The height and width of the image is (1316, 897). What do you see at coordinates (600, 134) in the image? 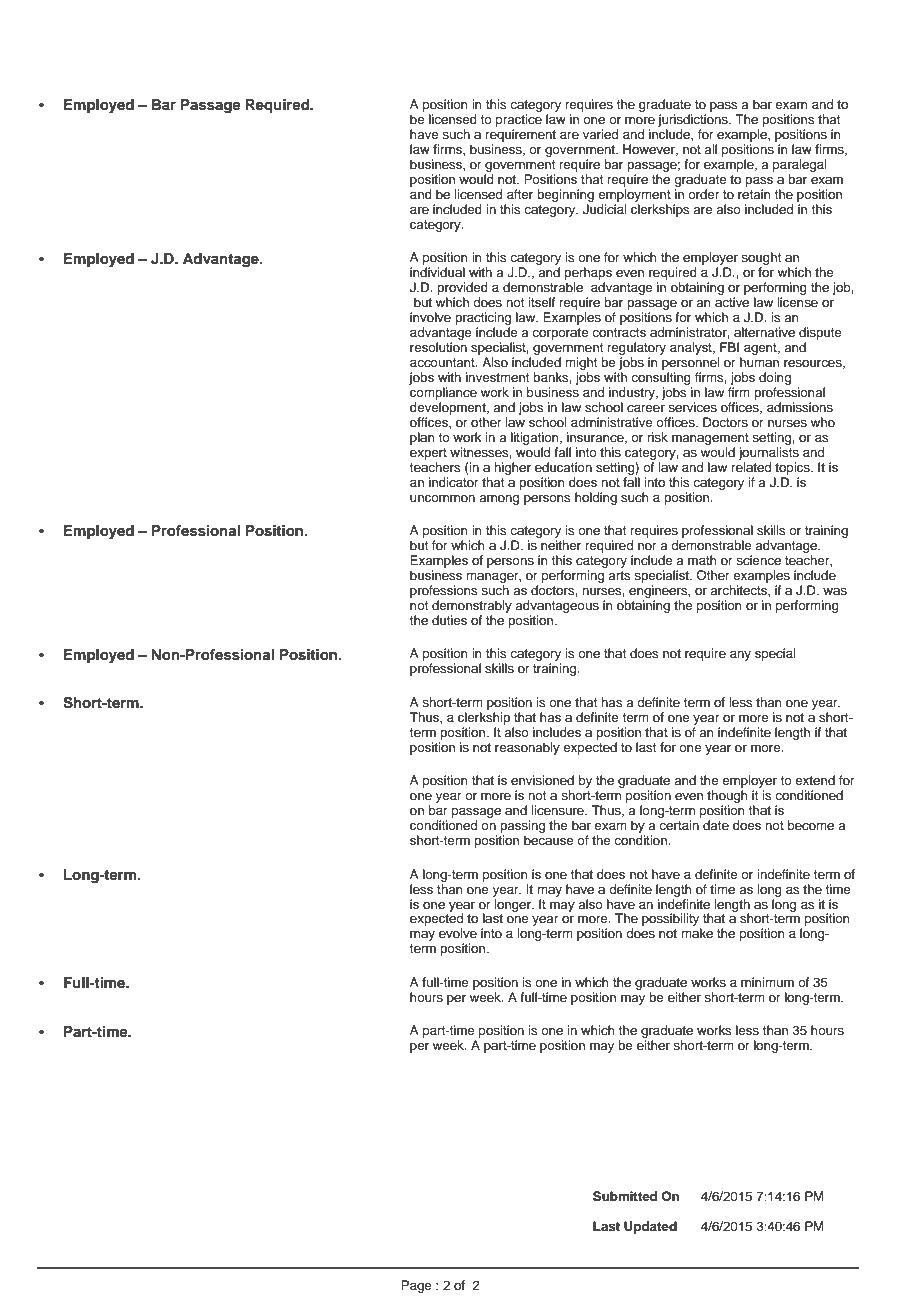
I see `varied` at bounding box center [600, 134].
